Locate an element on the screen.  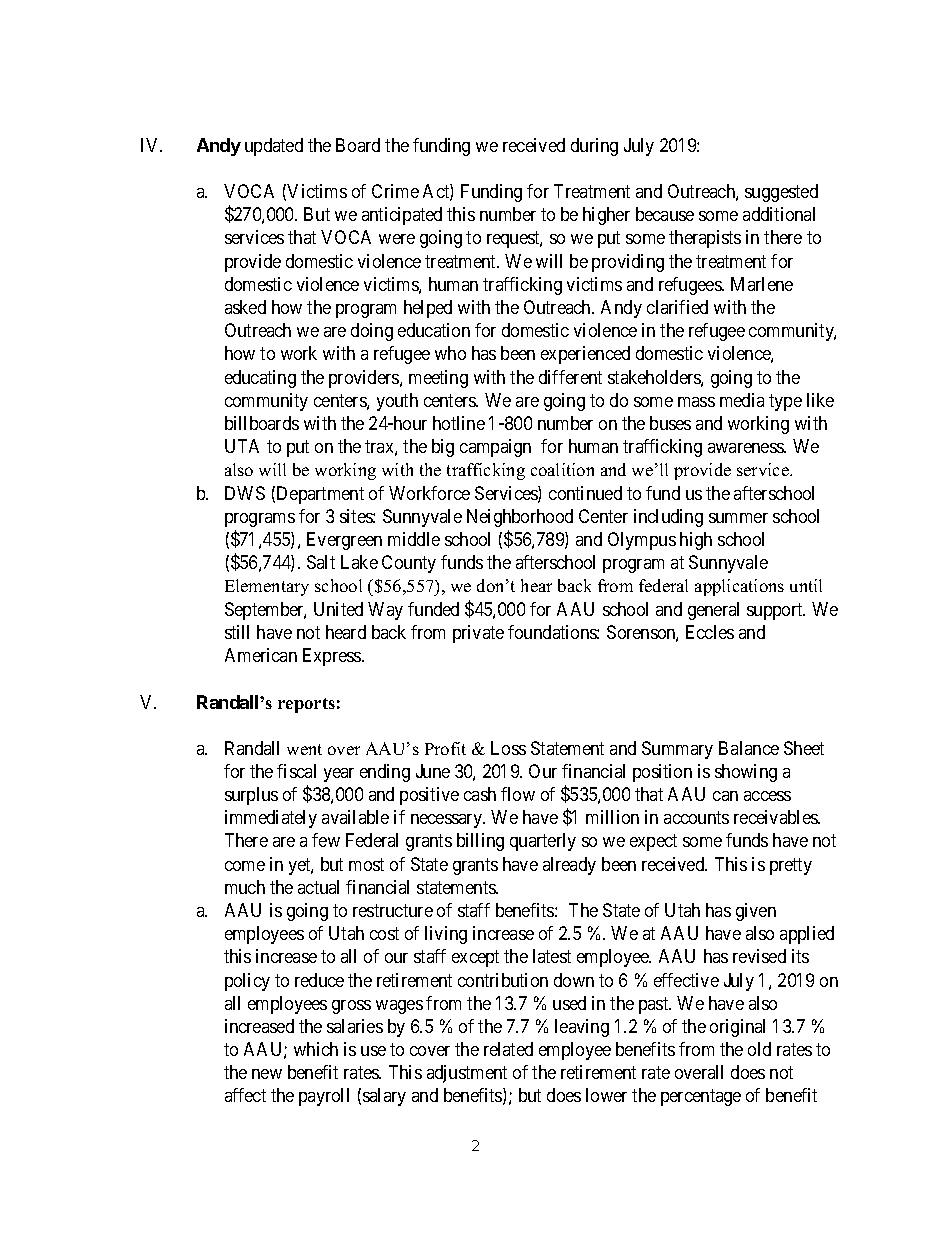
updated is located at coordinates (274, 147).
